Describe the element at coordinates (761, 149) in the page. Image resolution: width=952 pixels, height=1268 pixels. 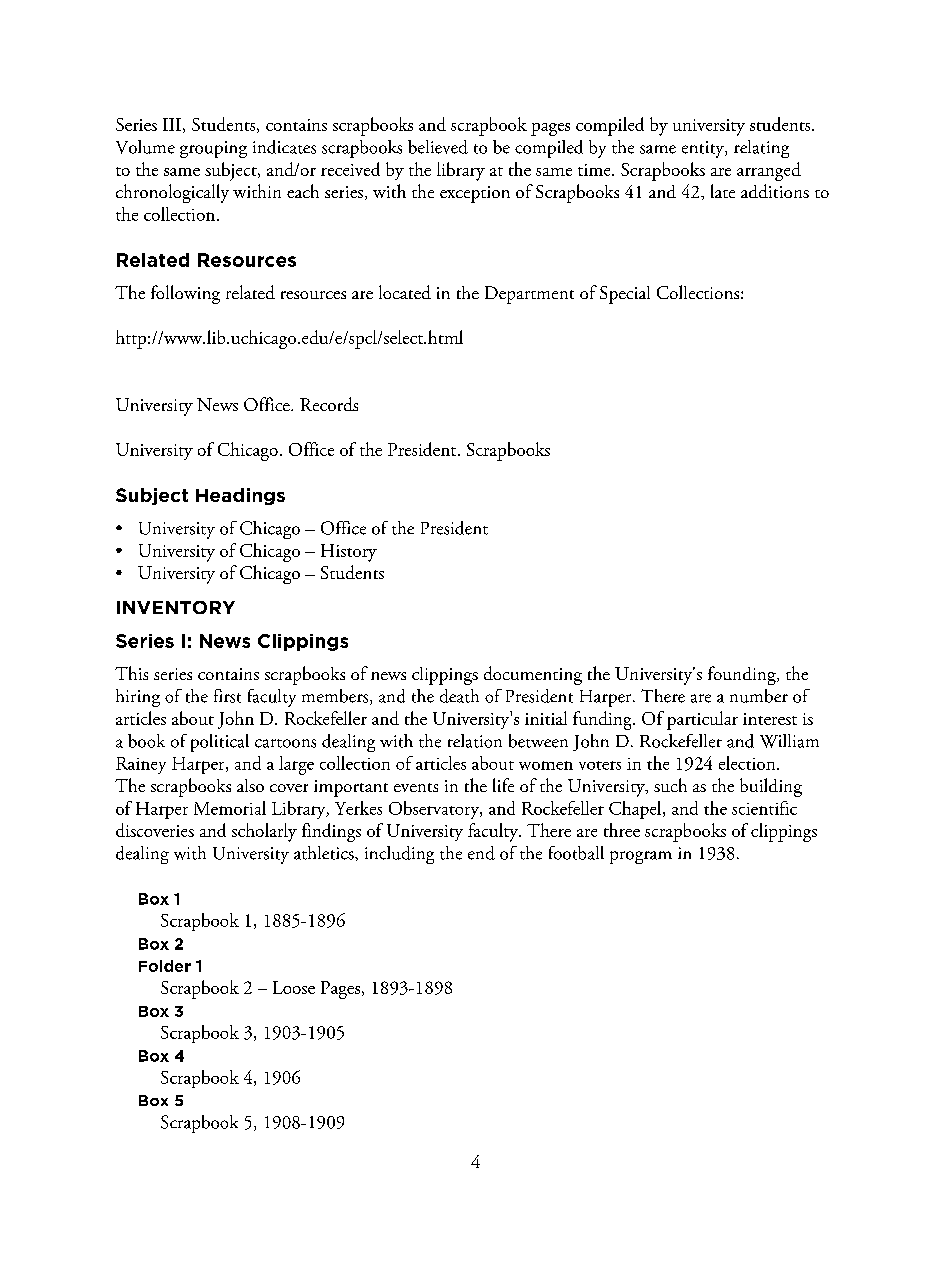
I see `relating` at that location.
